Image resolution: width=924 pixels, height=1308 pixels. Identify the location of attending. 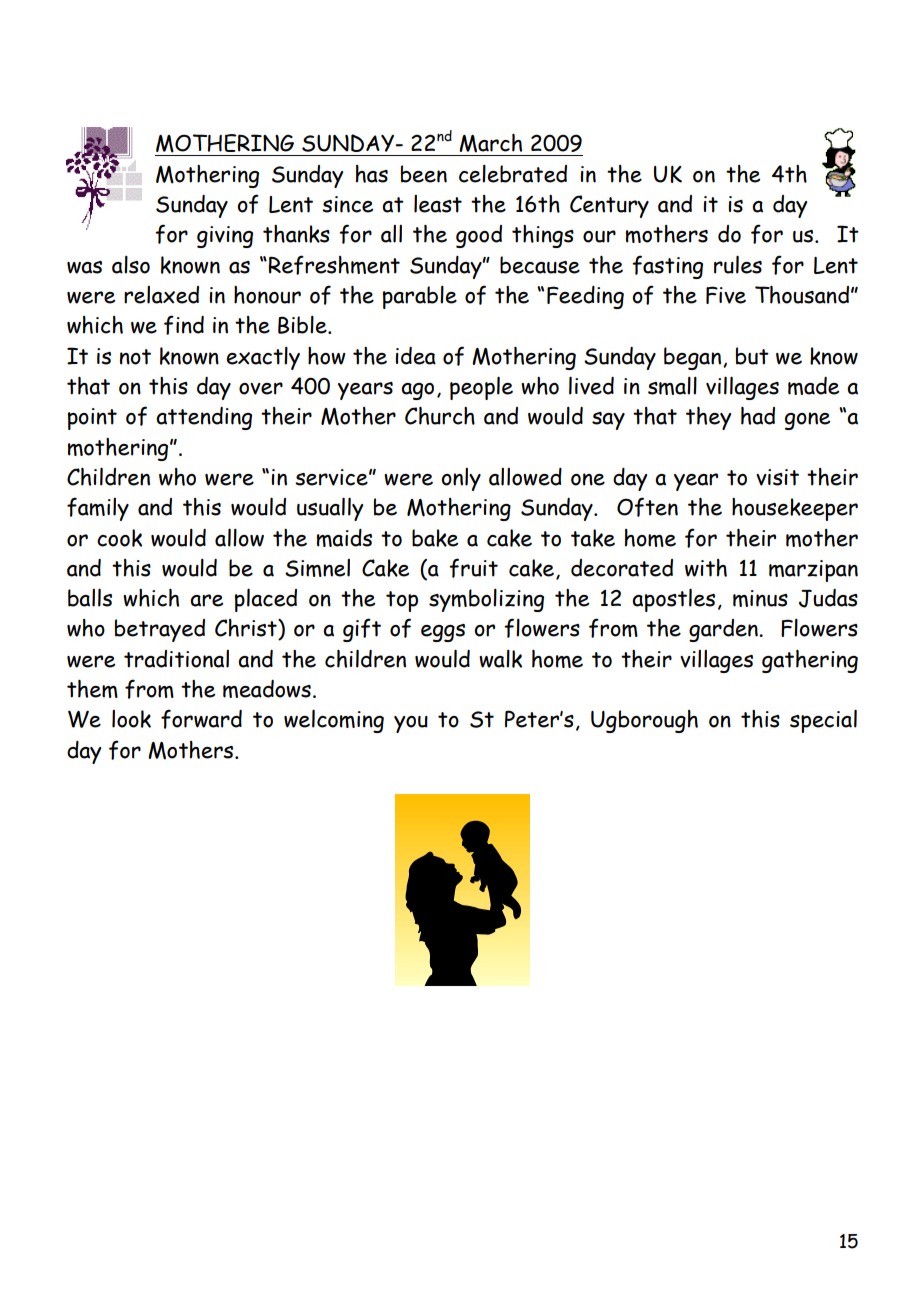
(204, 418).
